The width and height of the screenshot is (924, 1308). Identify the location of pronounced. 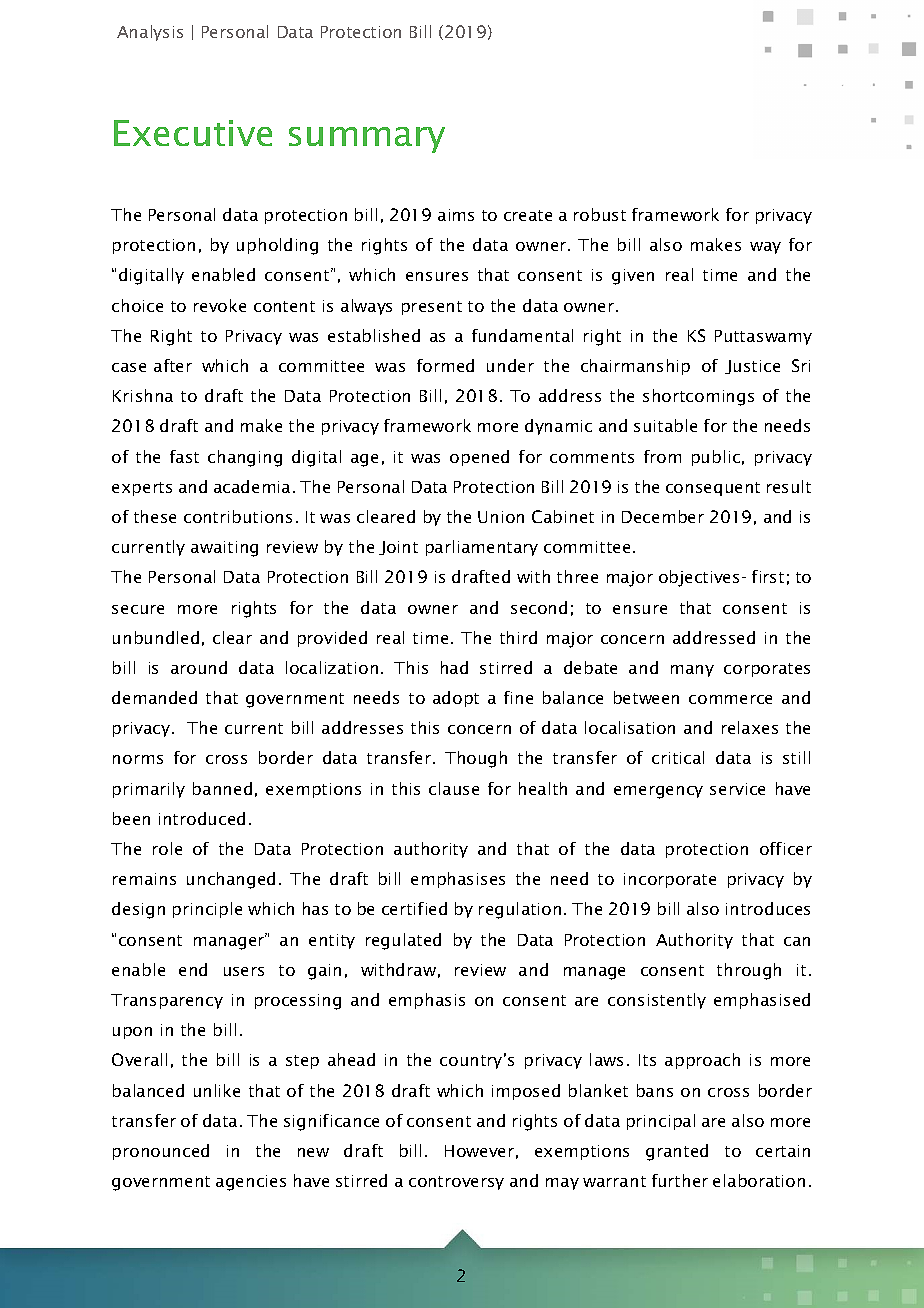
(161, 1152).
